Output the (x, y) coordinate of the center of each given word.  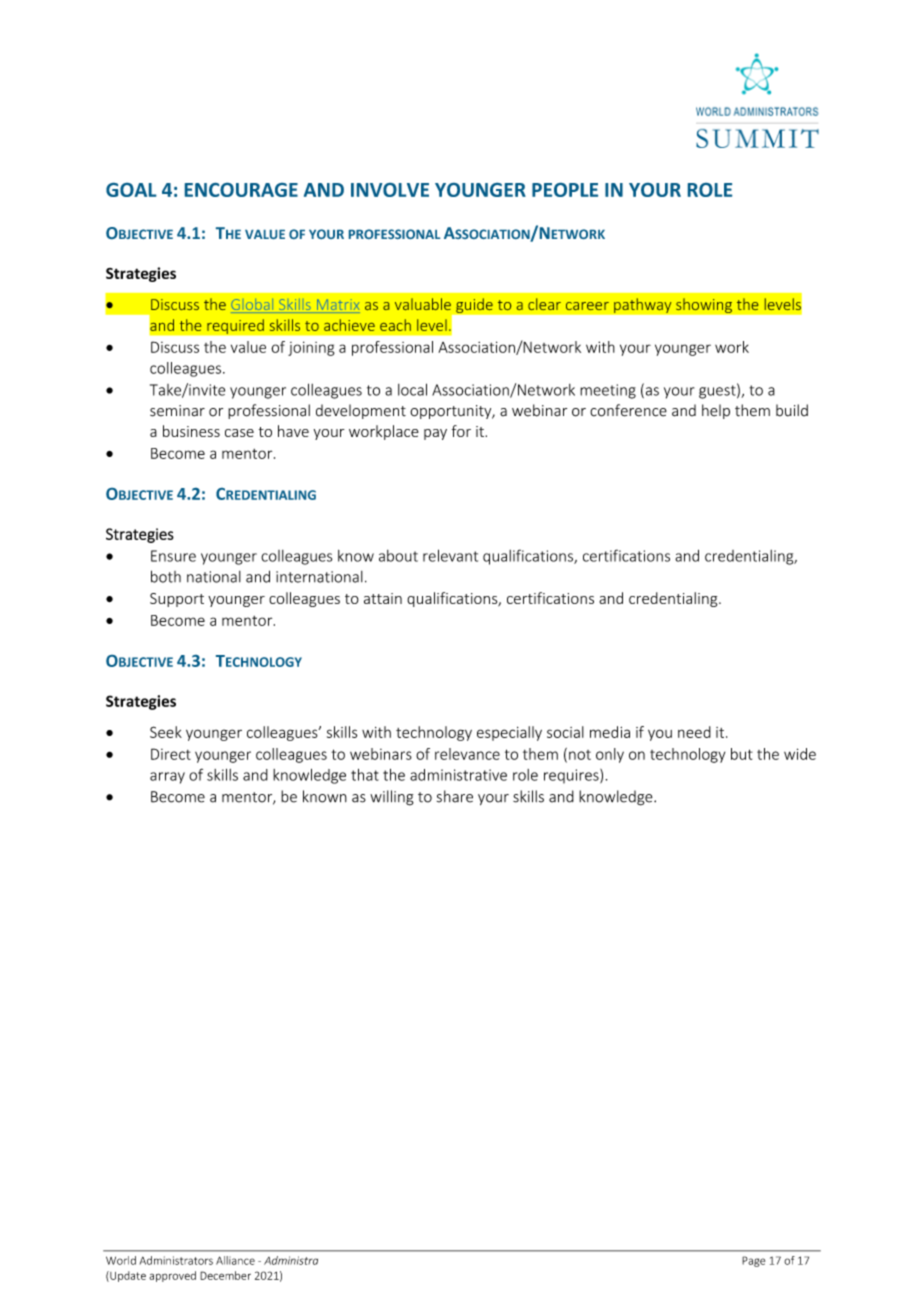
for (461, 431)
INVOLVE (390, 190)
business (191, 431)
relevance (467, 754)
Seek (166, 732)
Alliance (235, 1260)
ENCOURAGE (241, 190)
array (167, 778)
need (694, 732)
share (455, 796)
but (742, 754)
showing (704, 305)
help (716, 411)
